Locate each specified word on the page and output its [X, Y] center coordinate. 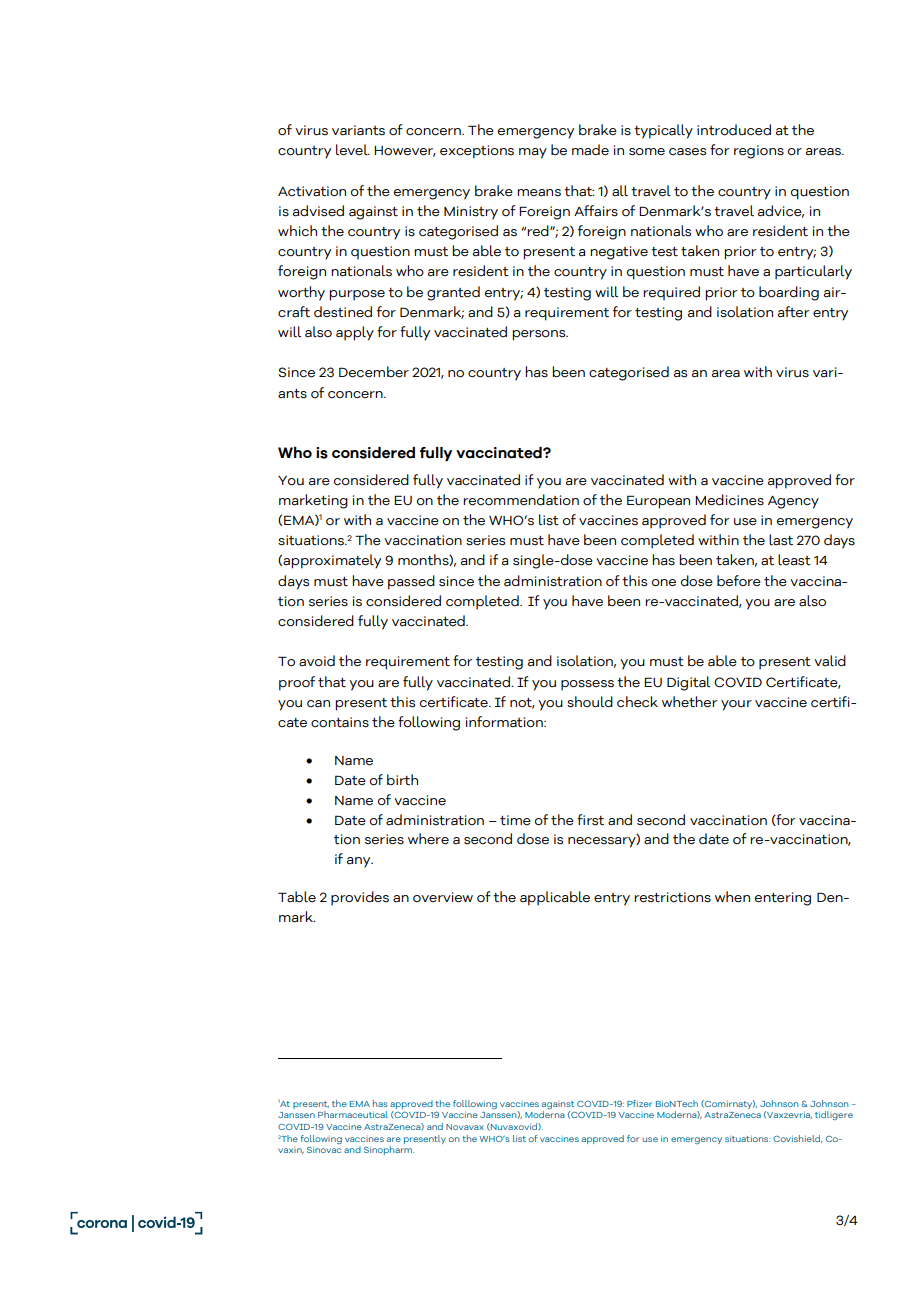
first [590, 820]
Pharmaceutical [353, 1114]
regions [759, 152]
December [374, 372]
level [353, 150]
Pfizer [639, 1103]
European [658, 502]
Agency [793, 502]
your [736, 705]
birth [402, 780]
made [590, 150]
